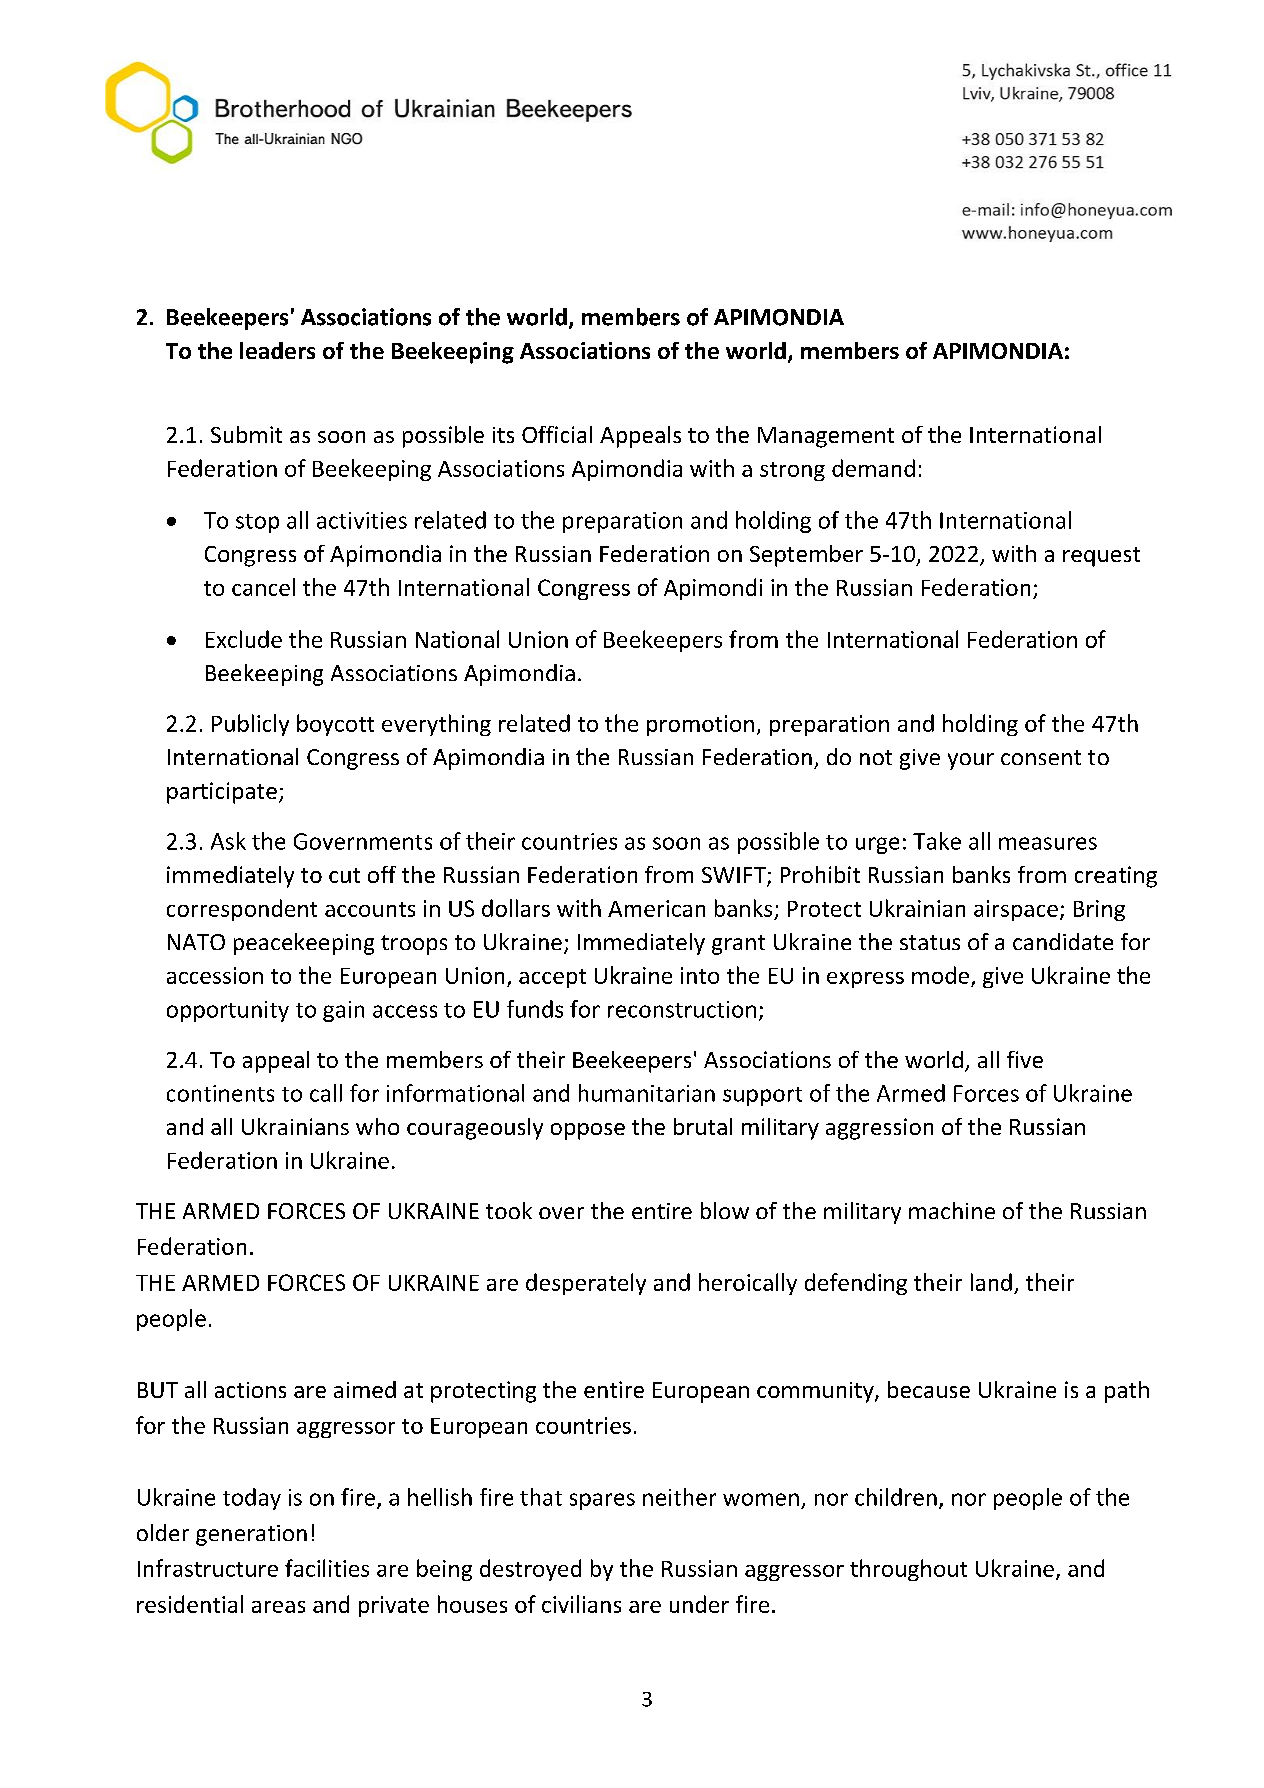 The width and height of the screenshot is (1264, 1788). I want to click on participate, so click(222, 793).
